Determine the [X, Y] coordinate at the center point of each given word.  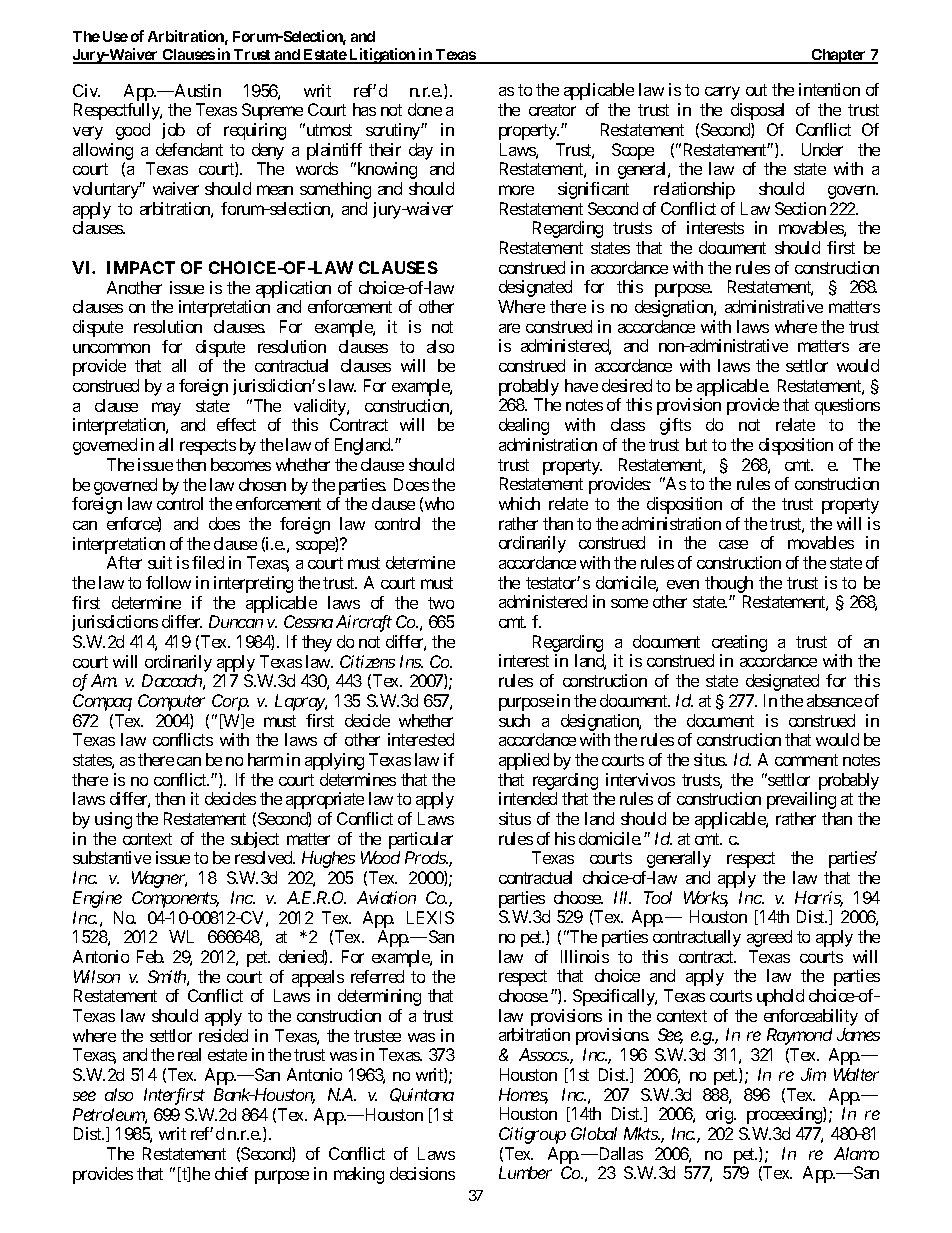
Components [175, 899]
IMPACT [141, 267]
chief [231, 1173]
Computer [171, 702]
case [733, 544]
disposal [757, 111]
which [519, 503]
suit [160, 562]
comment [806, 760]
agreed [769, 938]
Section [800, 208]
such [514, 720]
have [581, 385]
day [421, 151]
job [173, 131]
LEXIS [430, 917]
